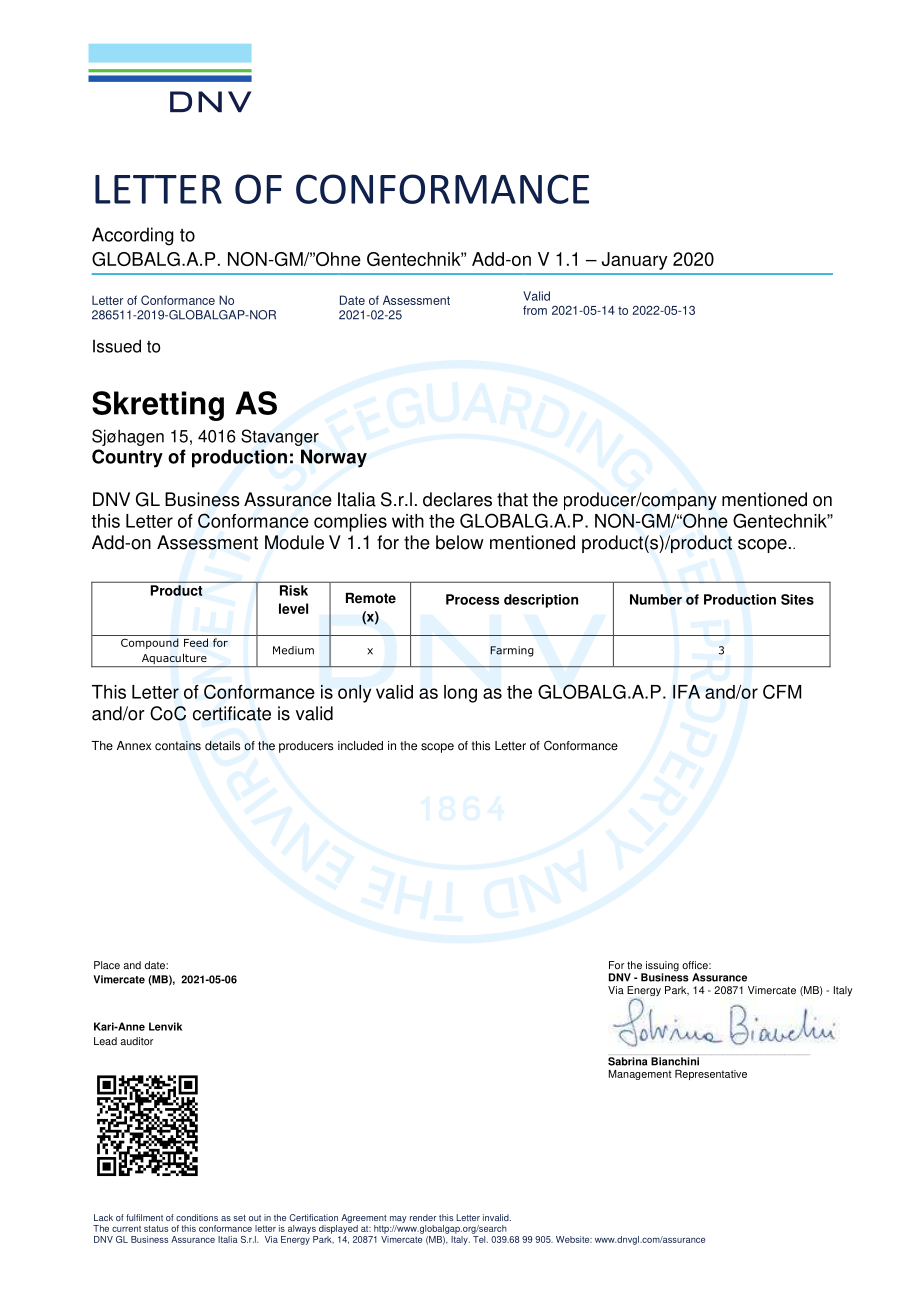 Image resolution: width=924 pixels, height=1308 pixels. What do you see at coordinates (197, 1217) in the document?
I see `conditions` at bounding box center [197, 1217].
